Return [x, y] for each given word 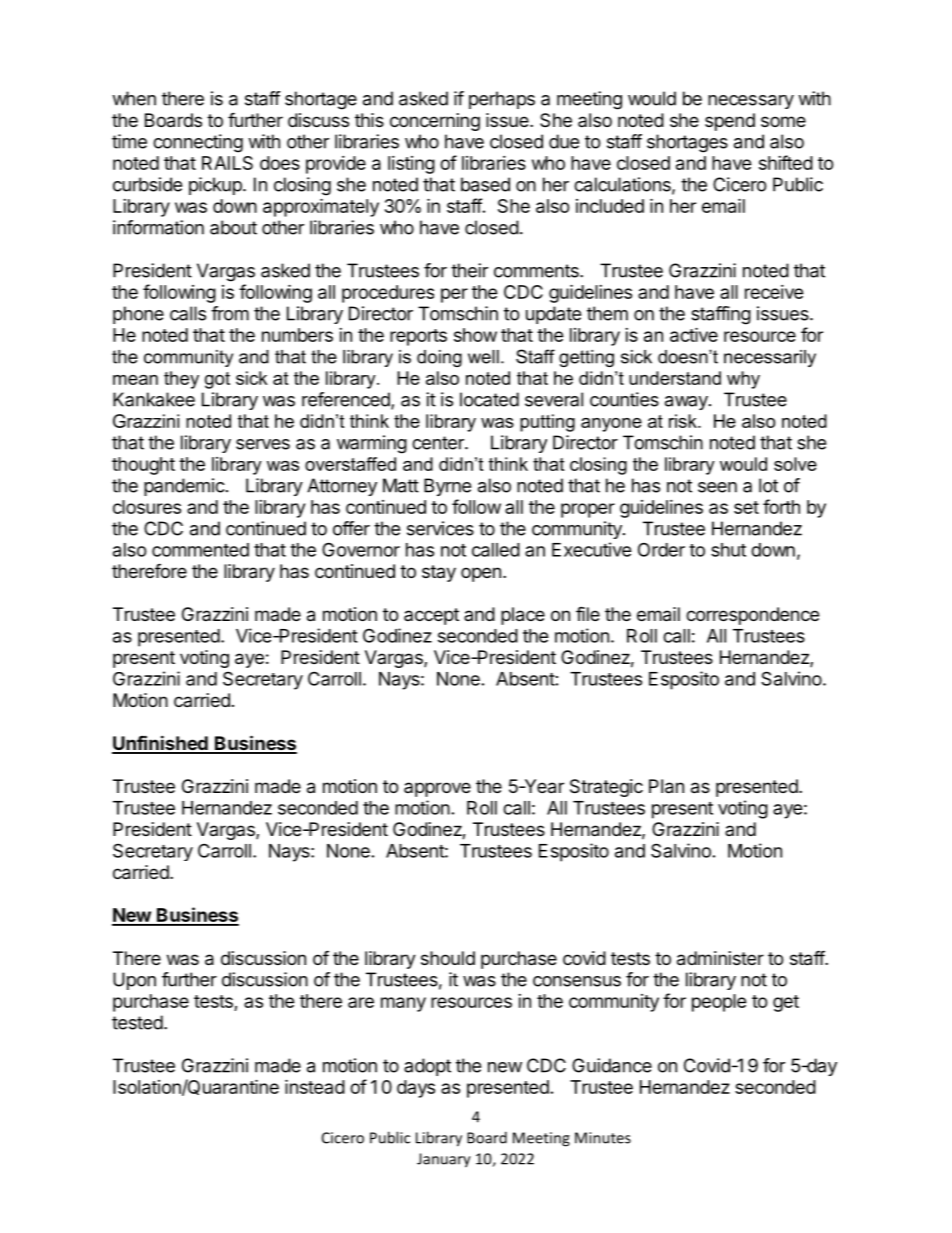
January [444, 1160]
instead [315, 1086]
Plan [666, 786]
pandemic [184, 487]
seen [717, 487]
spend [730, 122]
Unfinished [161, 744]
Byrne [447, 487]
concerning [435, 122]
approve [437, 789]
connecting [198, 143]
